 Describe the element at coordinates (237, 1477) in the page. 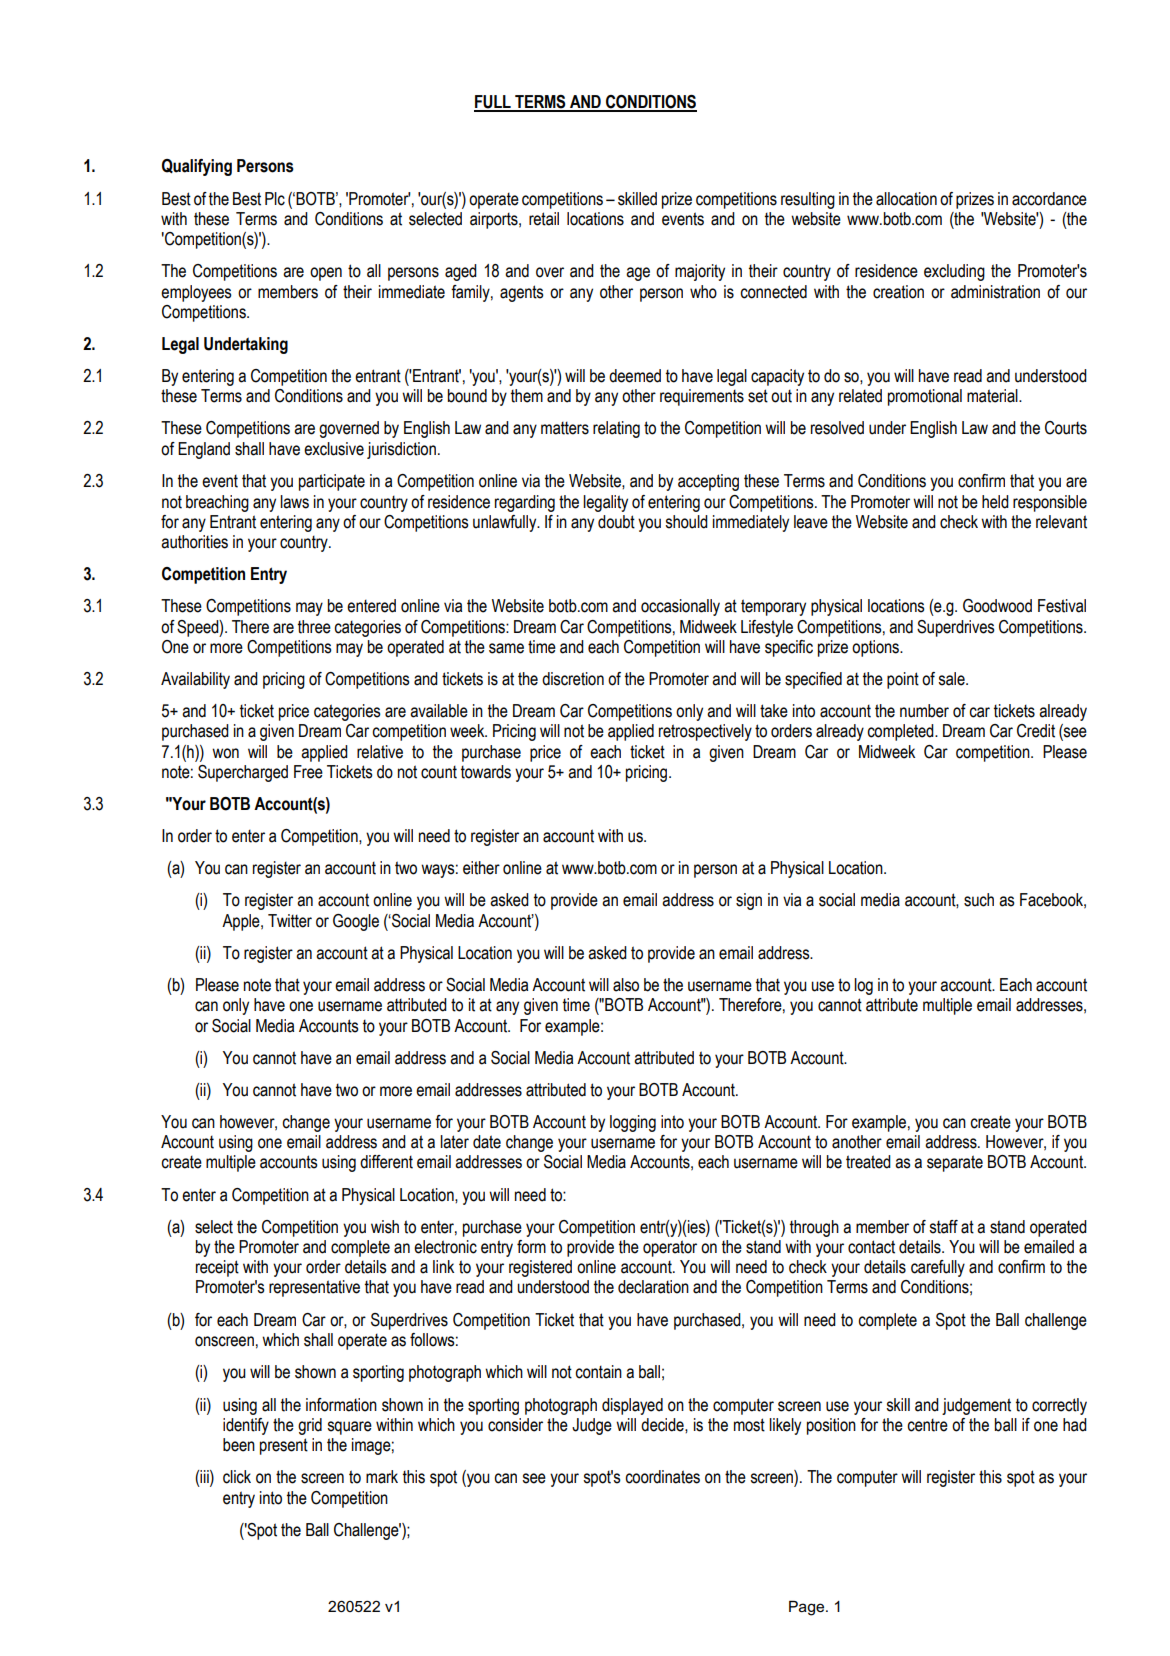

I see `click` at that location.
